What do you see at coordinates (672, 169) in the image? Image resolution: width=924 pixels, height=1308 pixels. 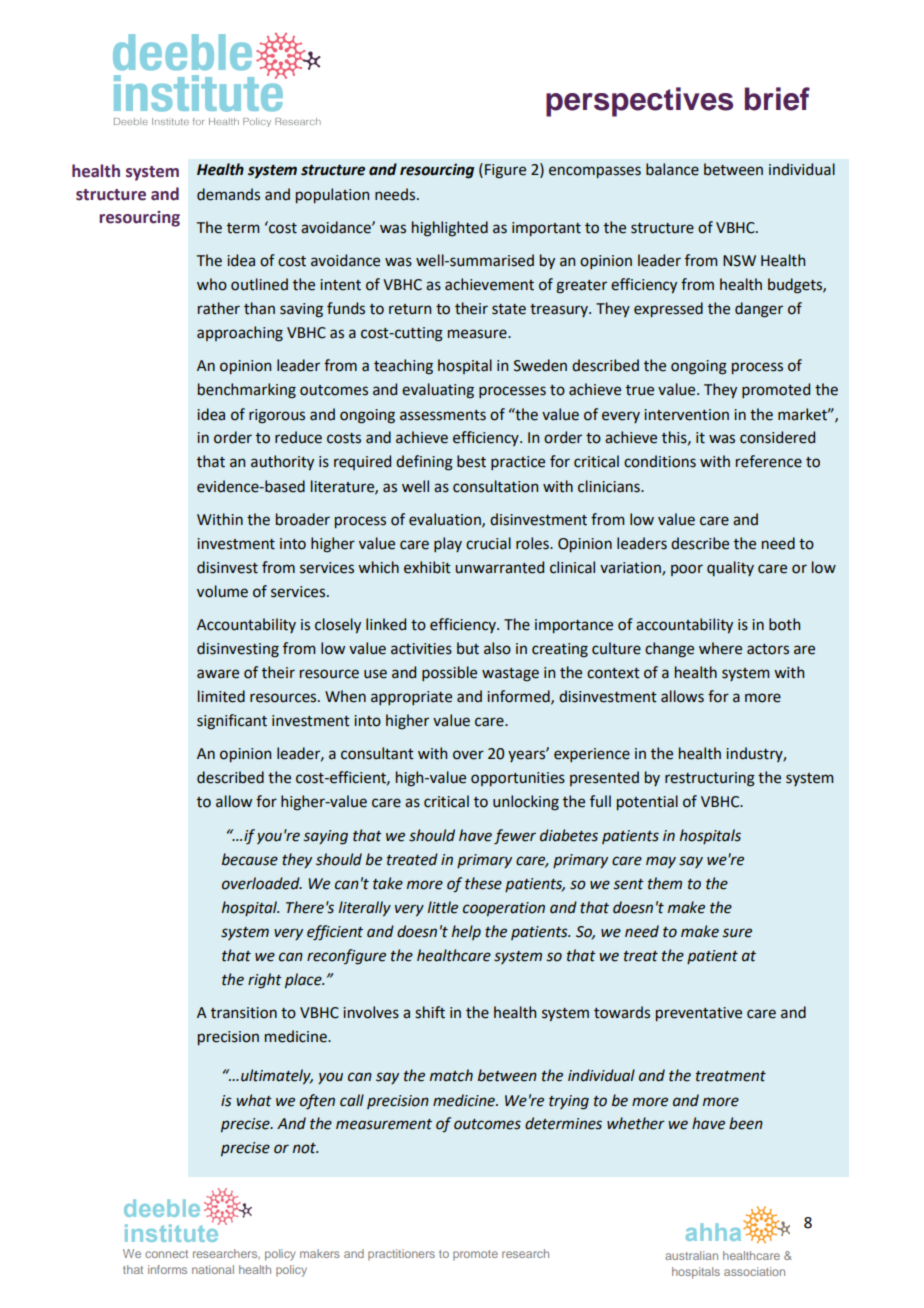 I see `balance` at bounding box center [672, 169].
